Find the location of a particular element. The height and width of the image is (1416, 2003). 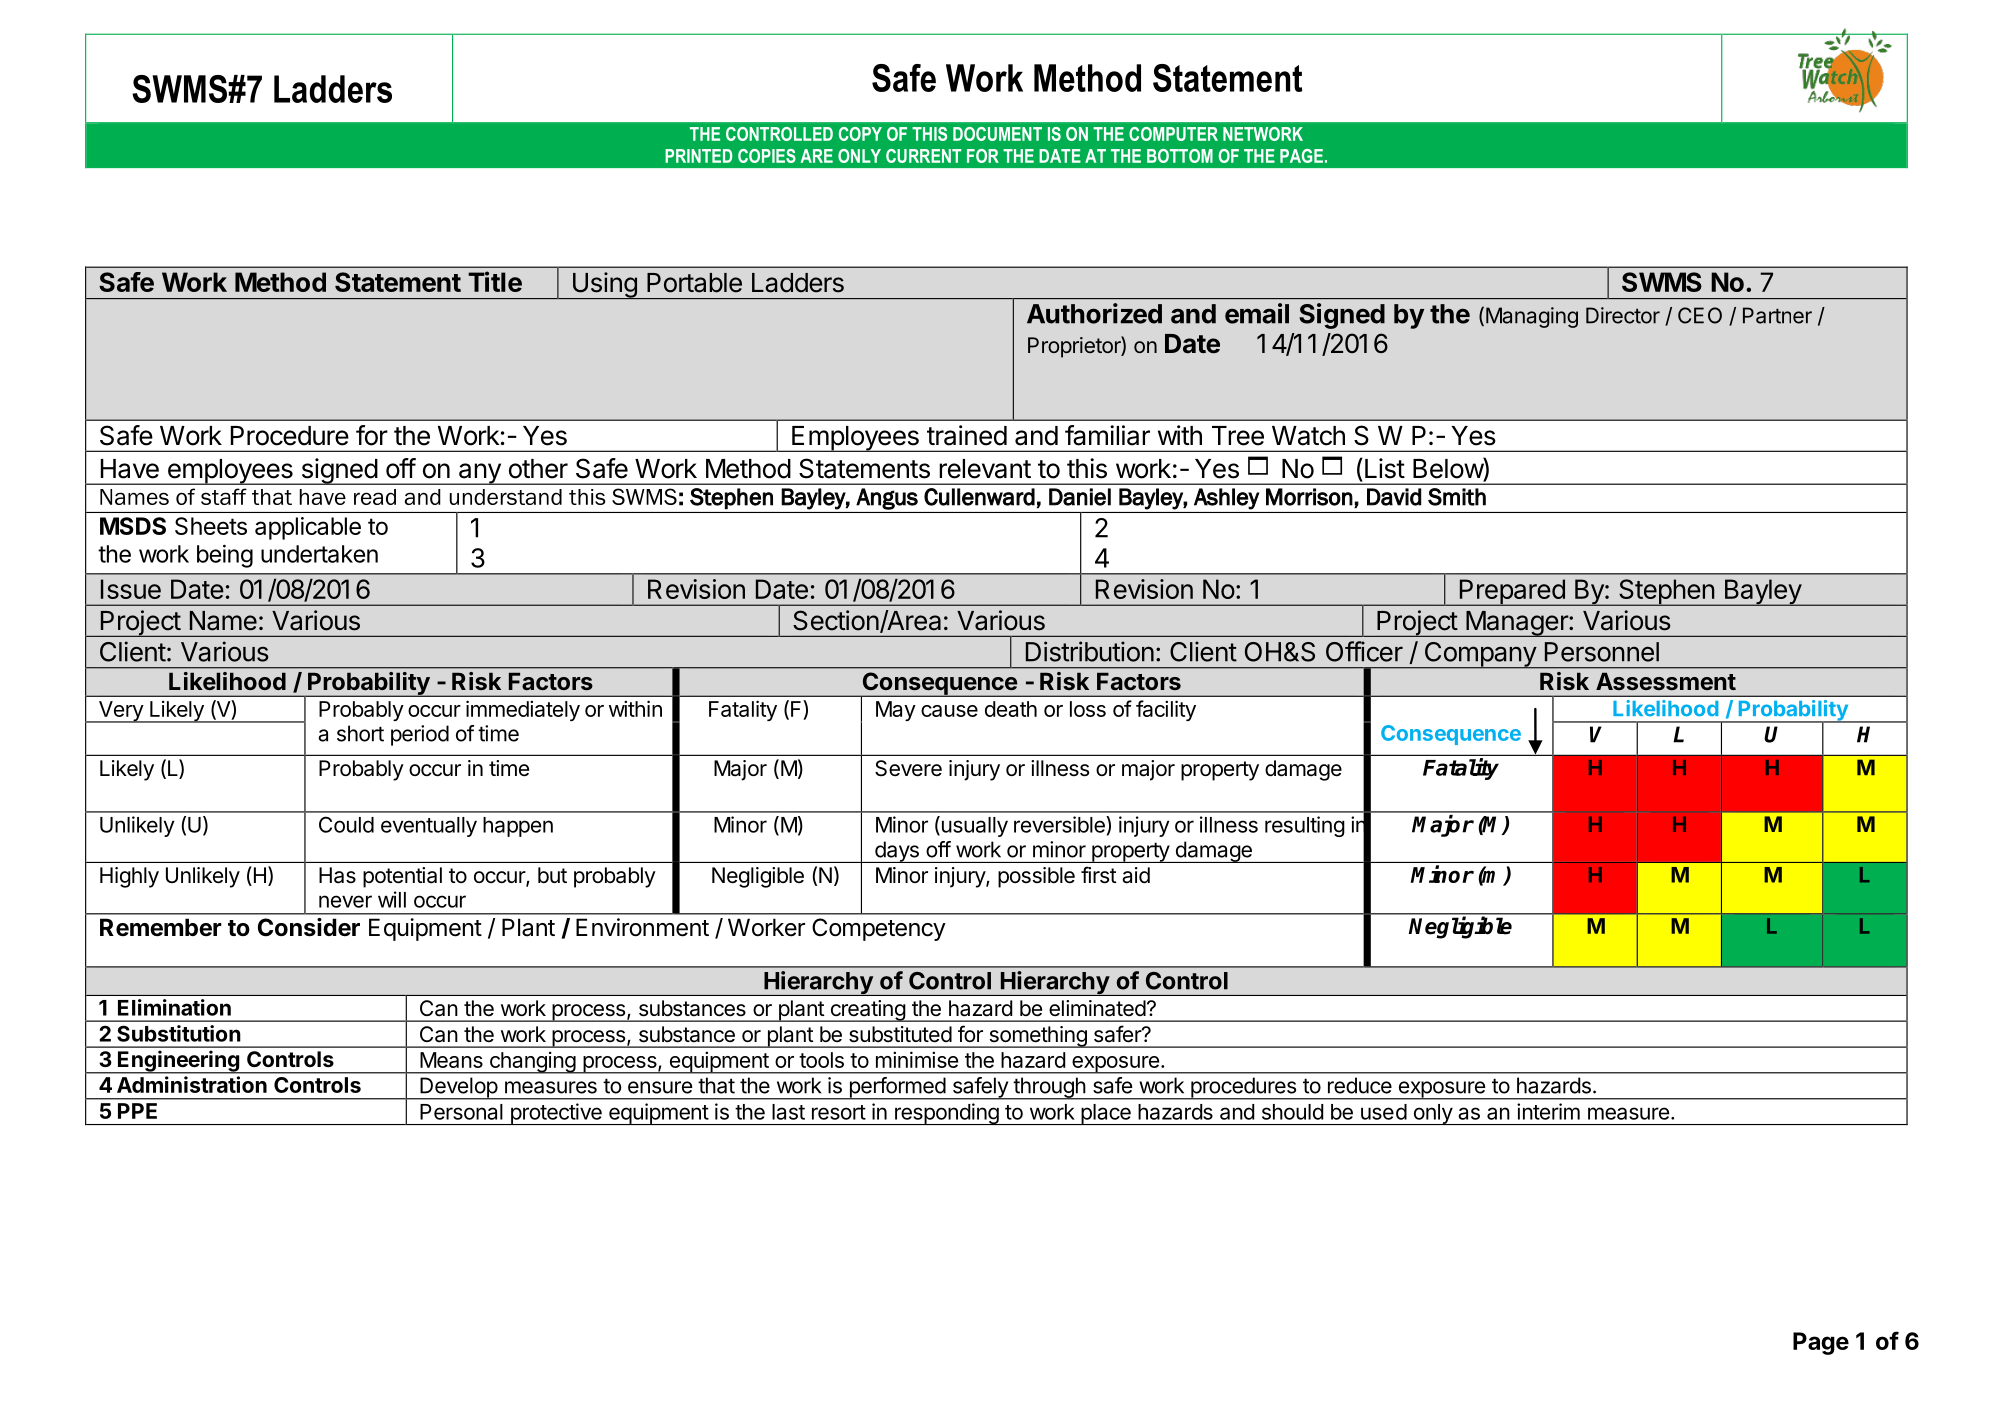

PRINTED is located at coordinates (698, 156).
